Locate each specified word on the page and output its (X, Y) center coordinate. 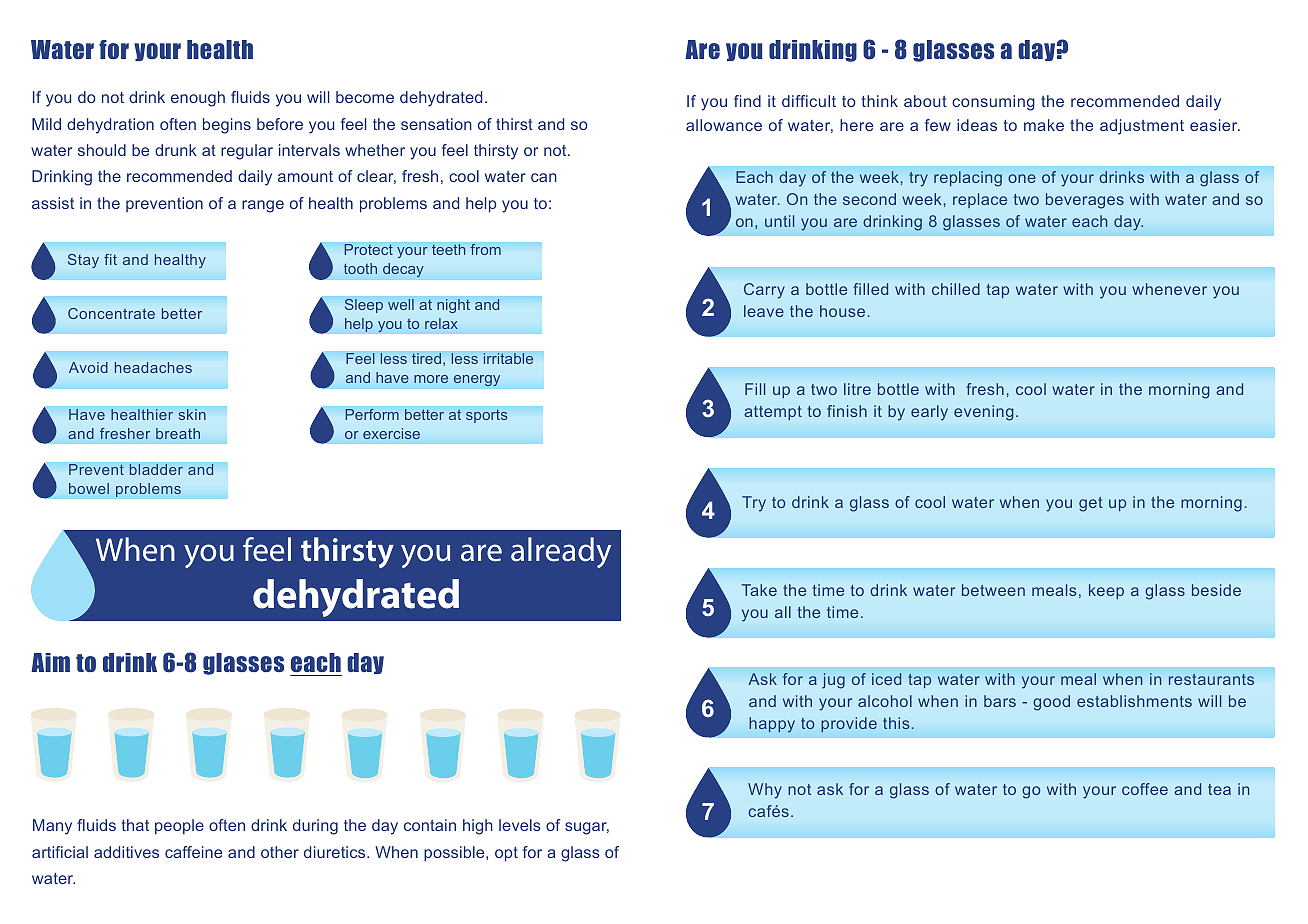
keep (1106, 591)
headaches (153, 367)
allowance (724, 125)
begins (227, 126)
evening (983, 413)
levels (520, 825)
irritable (508, 358)
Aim (50, 662)
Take (759, 590)
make (1044, 125)
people (179, 826)
